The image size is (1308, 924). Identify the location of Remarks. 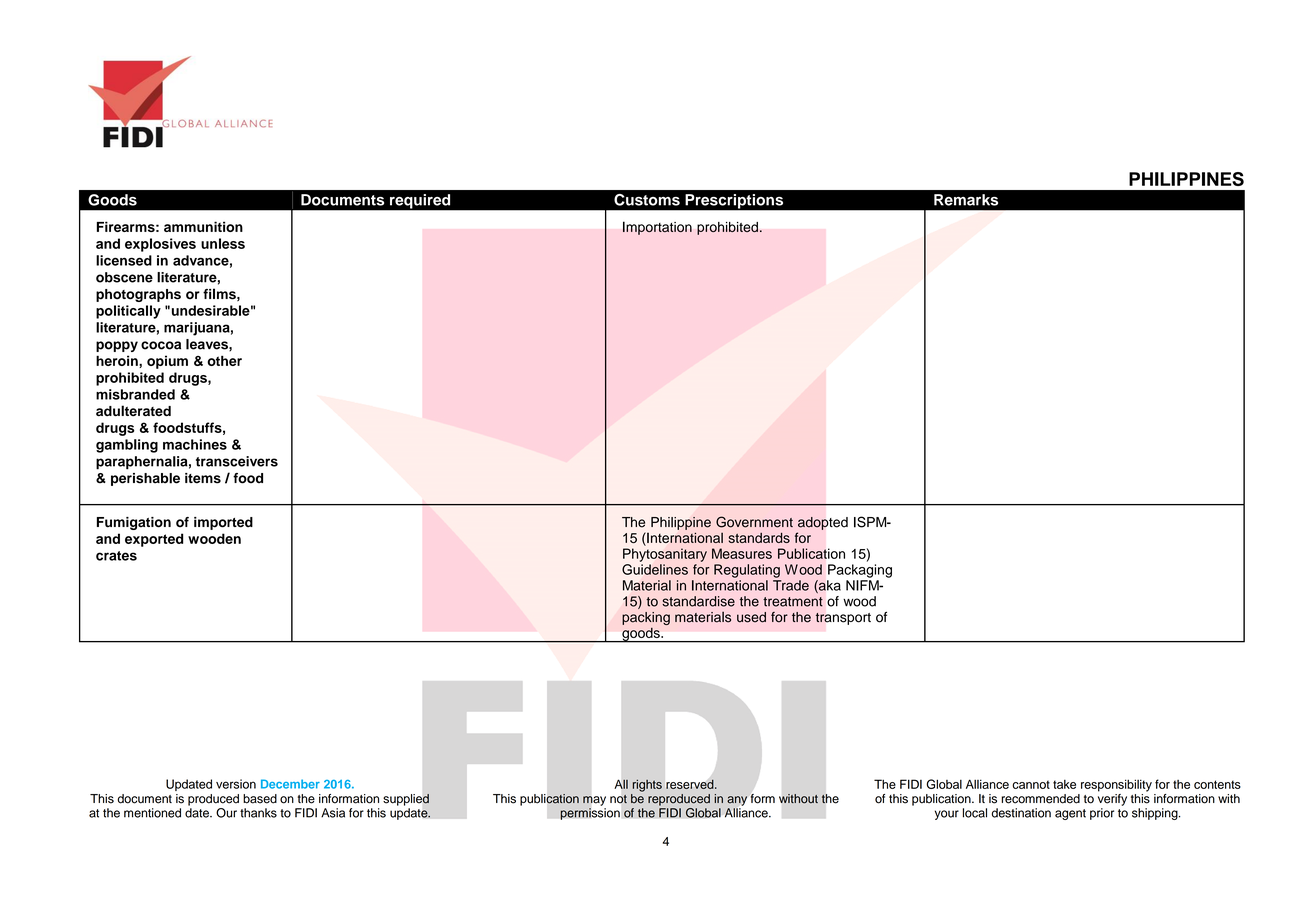
(966, 200).
